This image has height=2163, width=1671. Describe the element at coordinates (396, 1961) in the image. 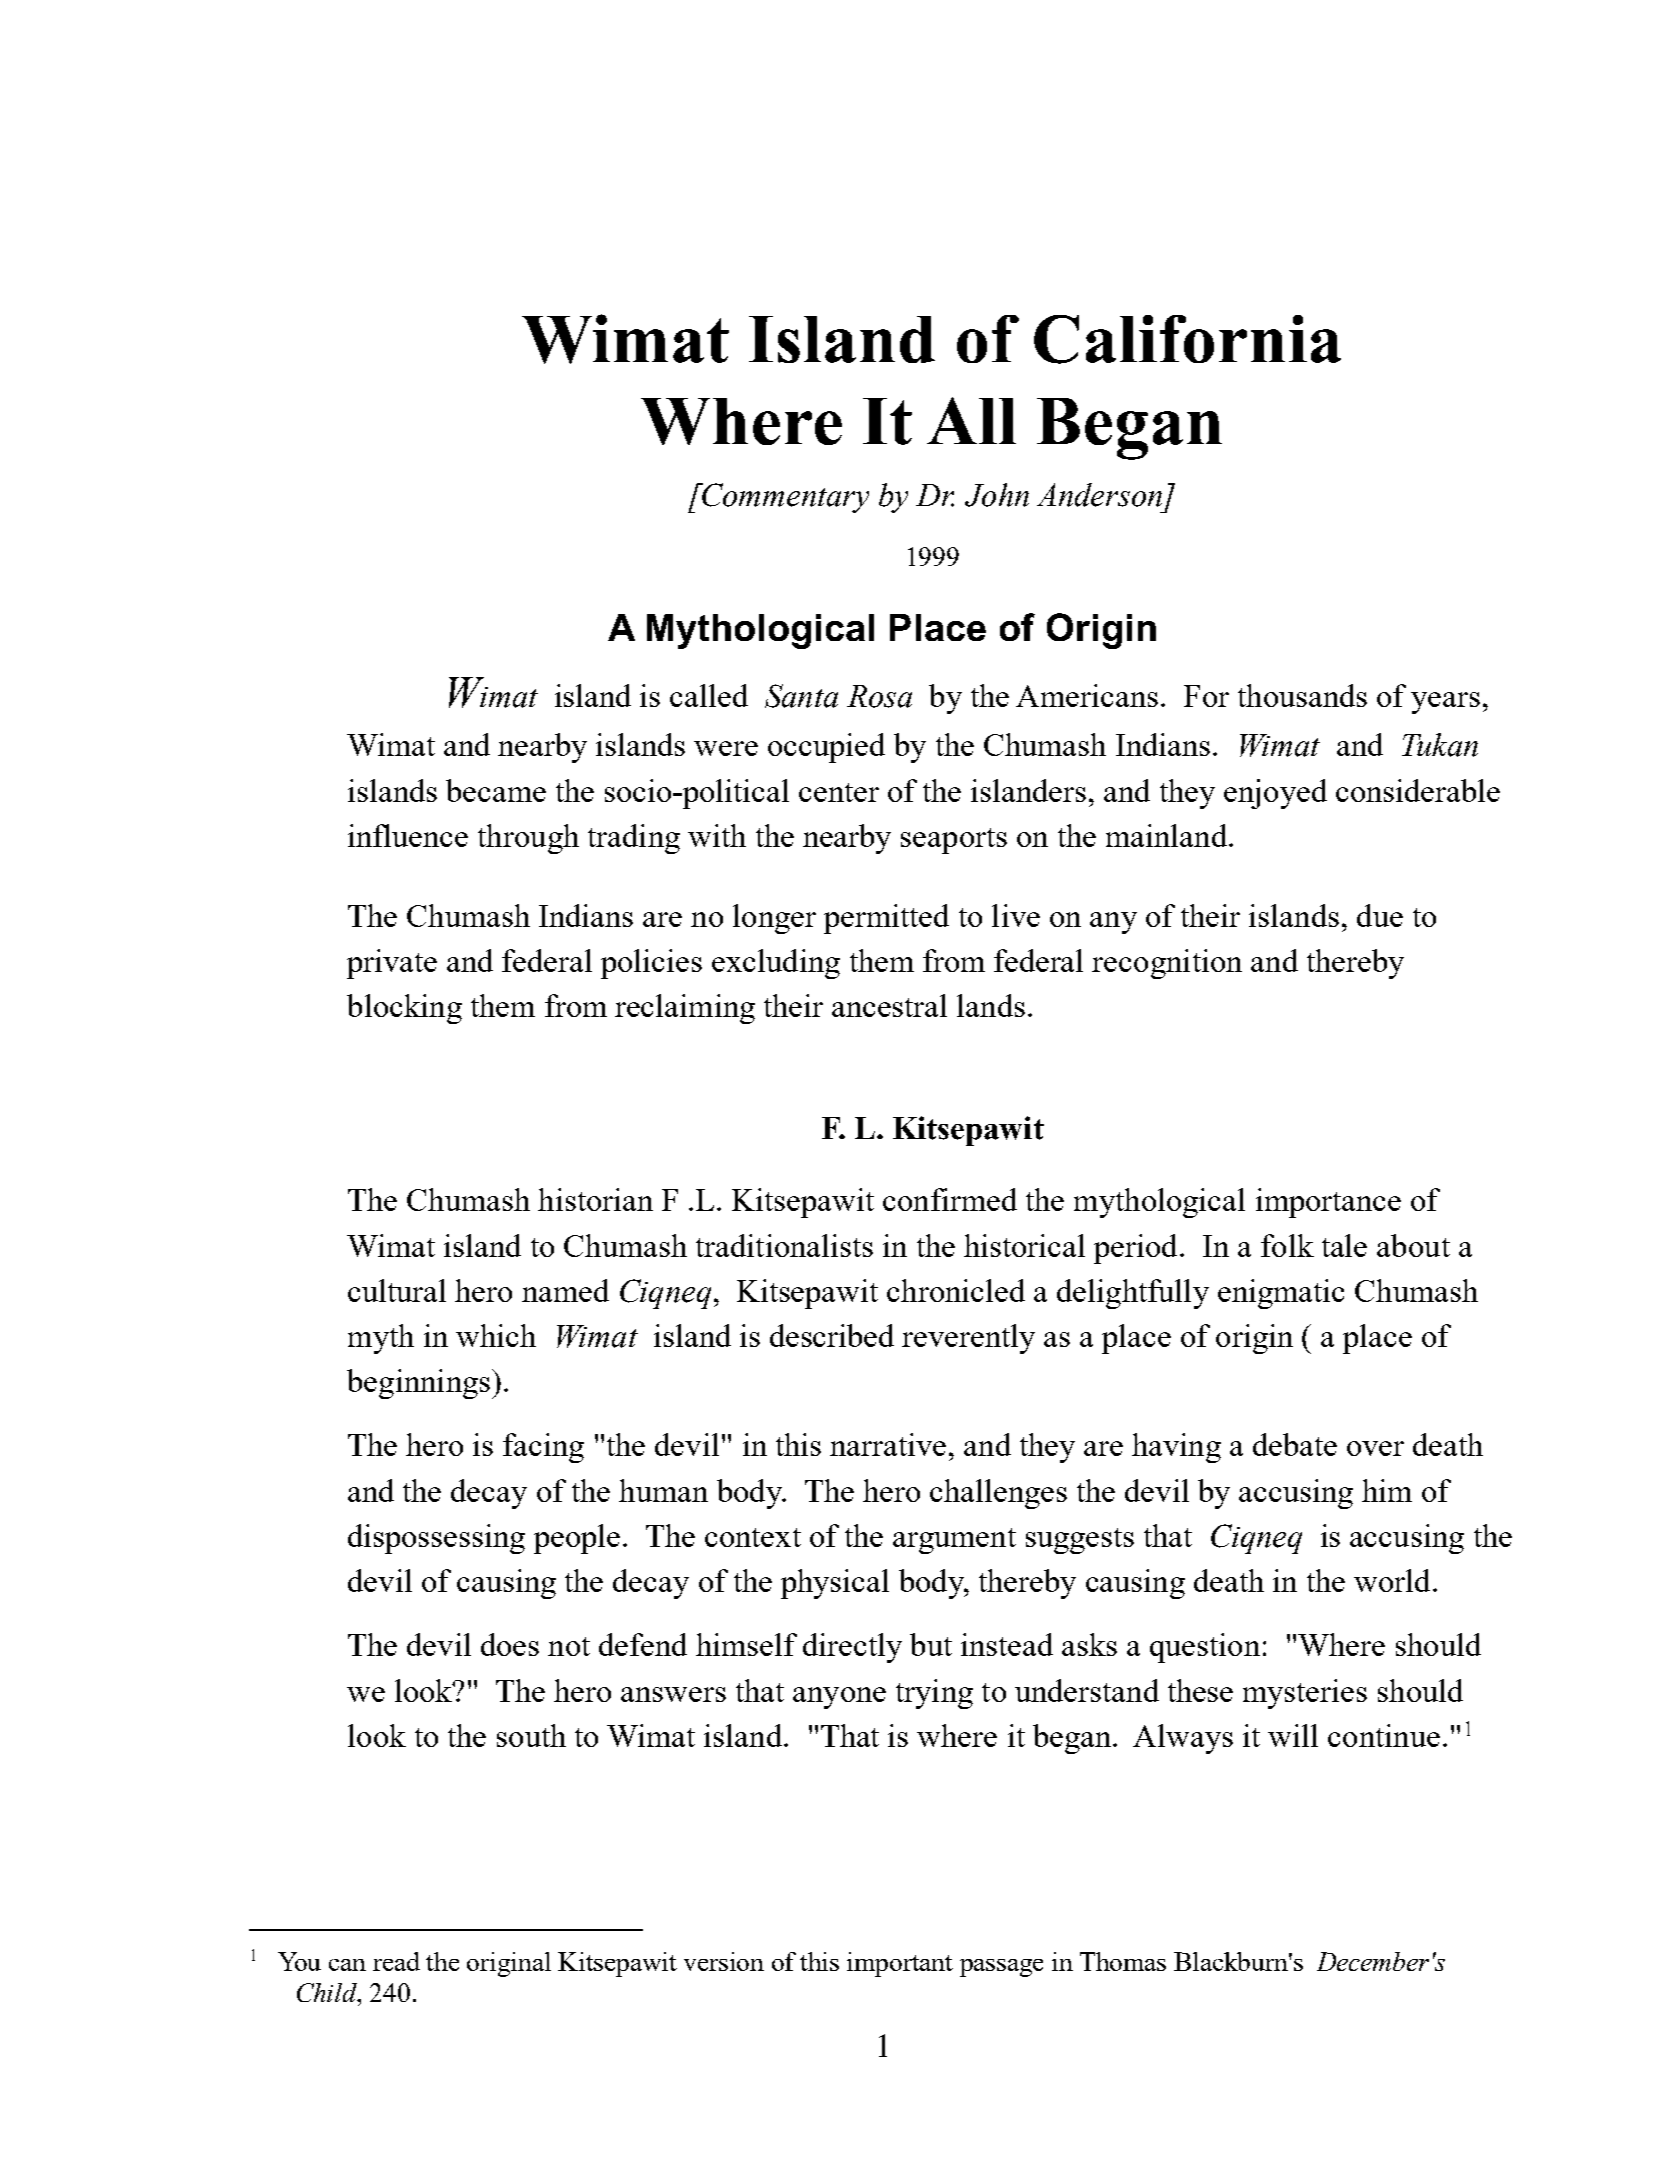

I see `read` at that location.
